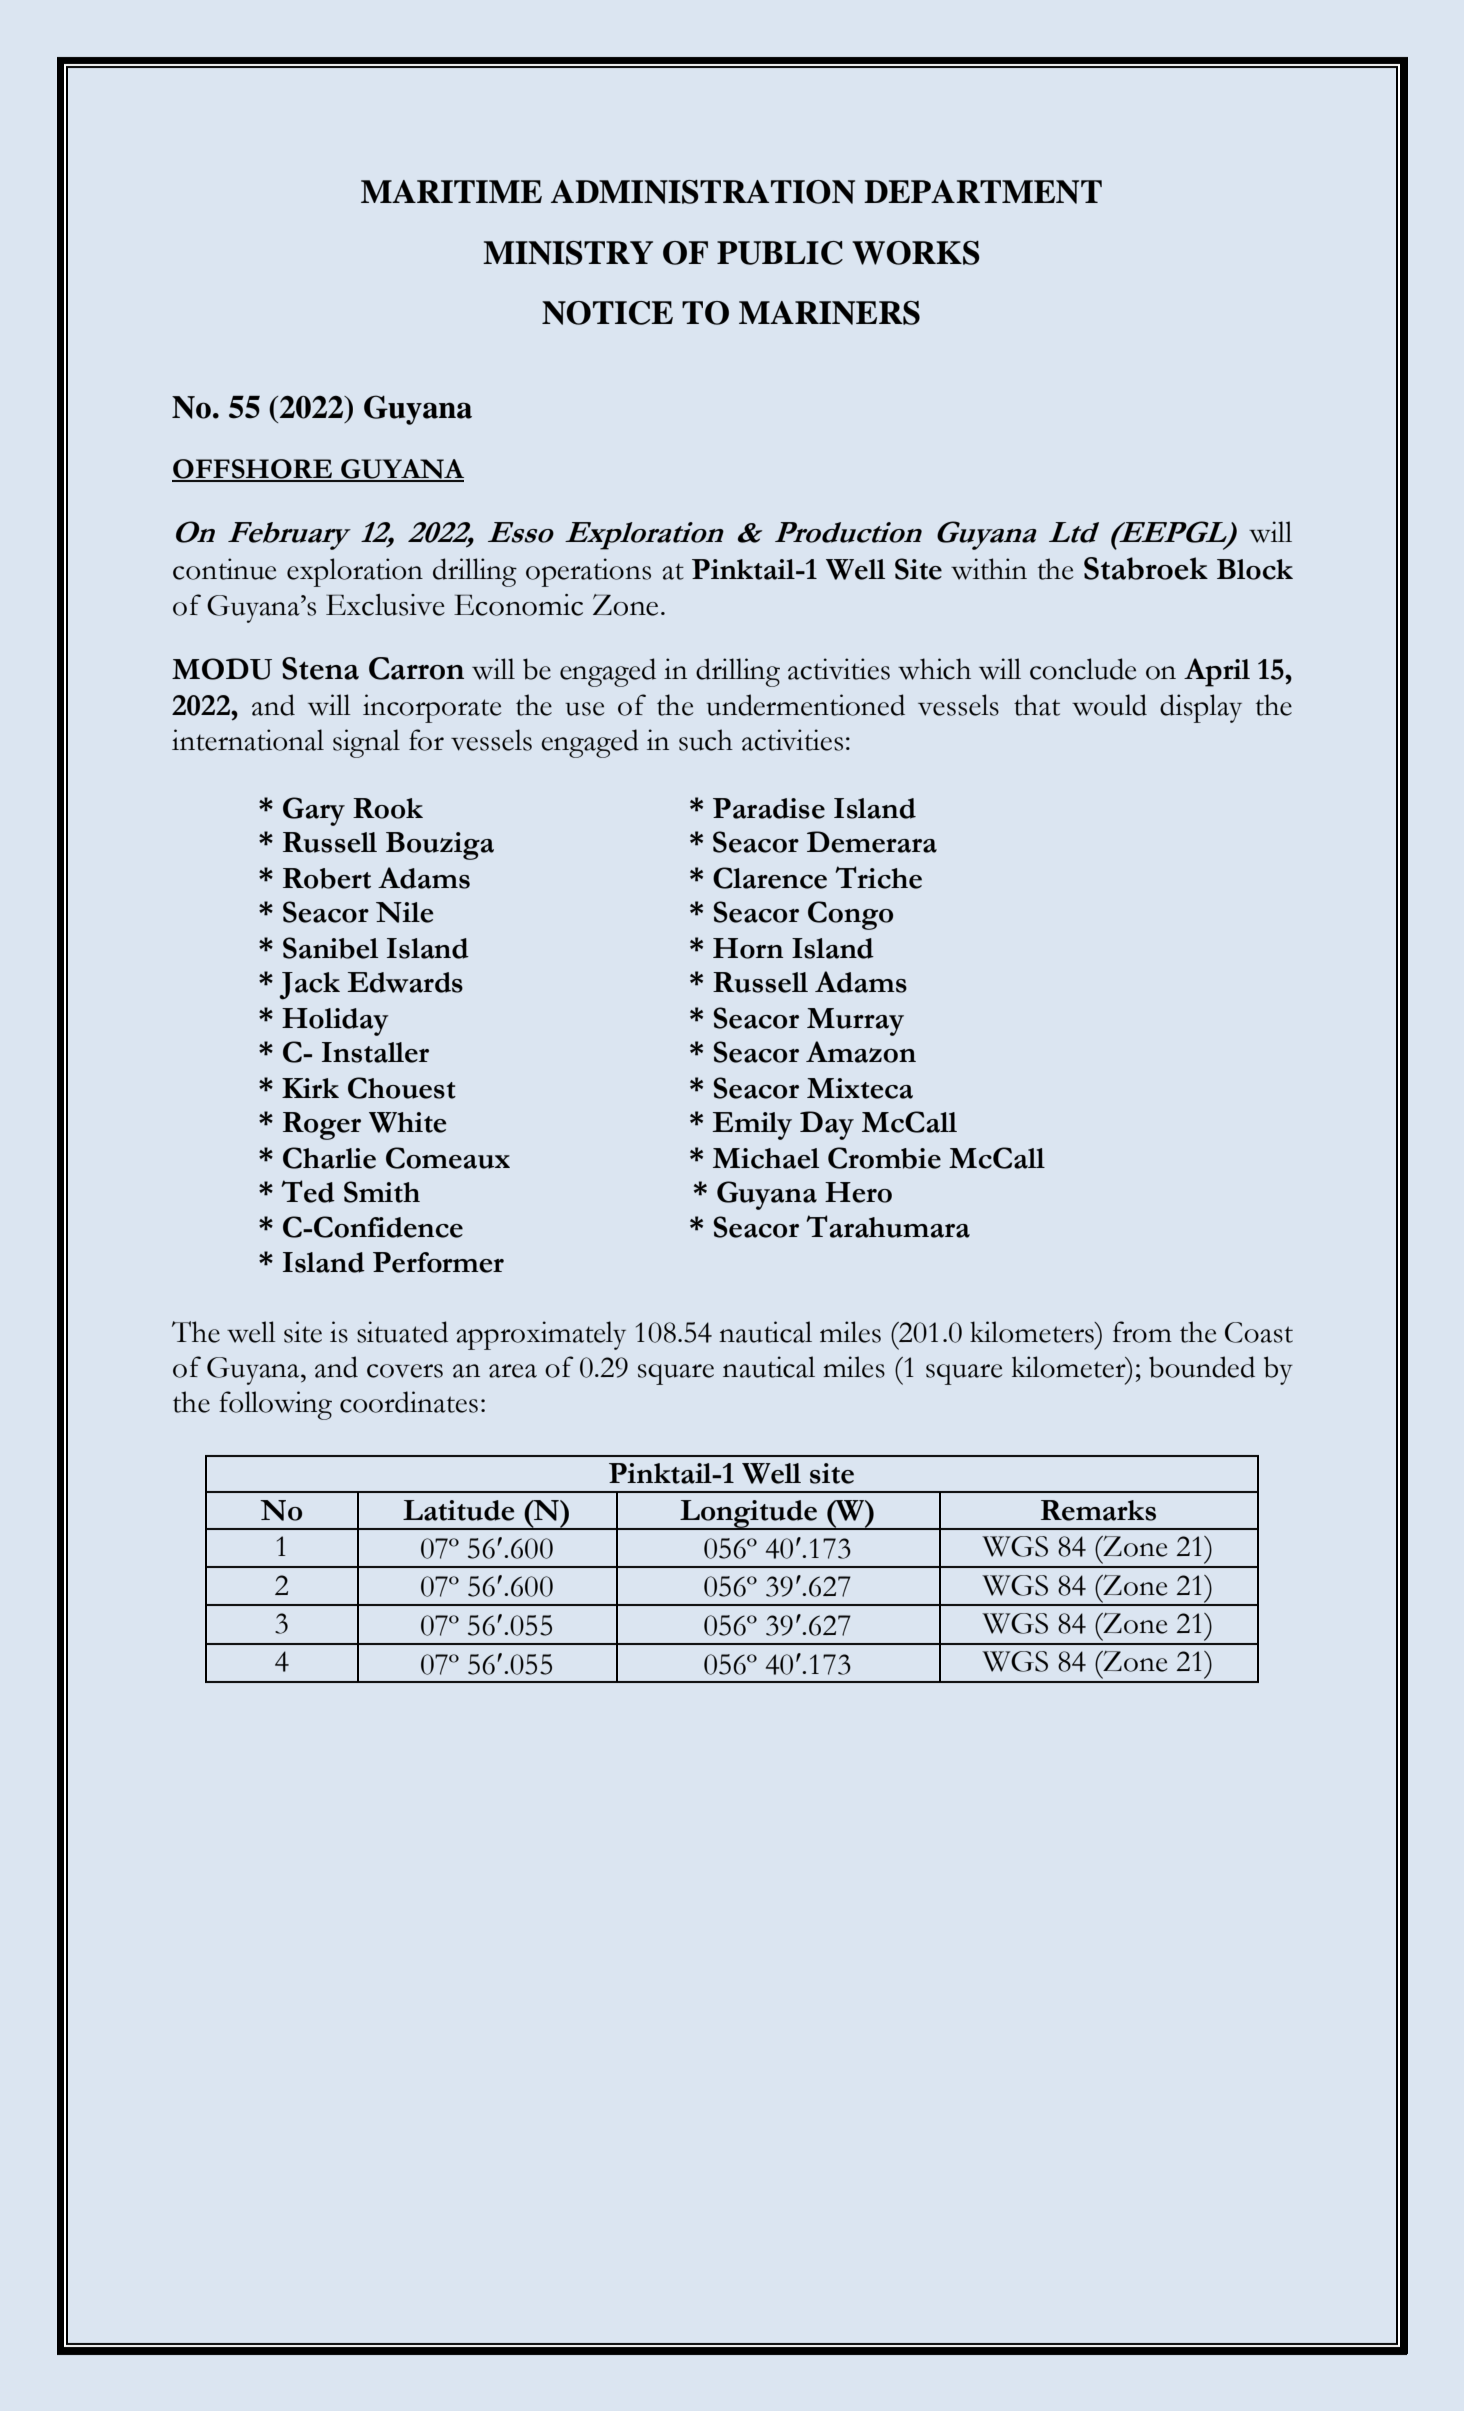  Describe the element at coordinates (327, 878) in the image. I see `Robert` at that location.
